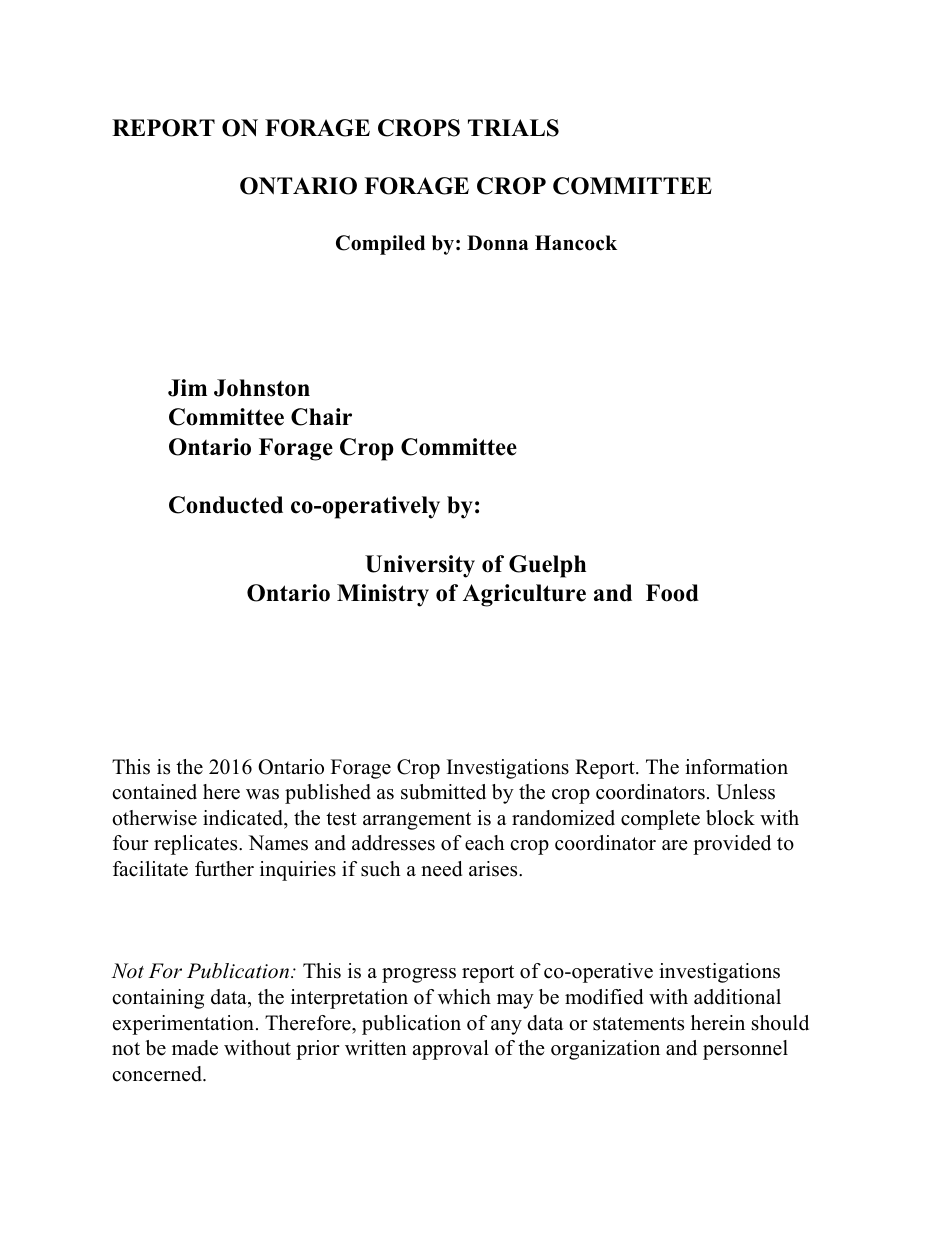 The image size is (952, 1233). What do you see at coordinates (380, 245) in the image?
I see `Compiled` at bounding box center [380, 245].
